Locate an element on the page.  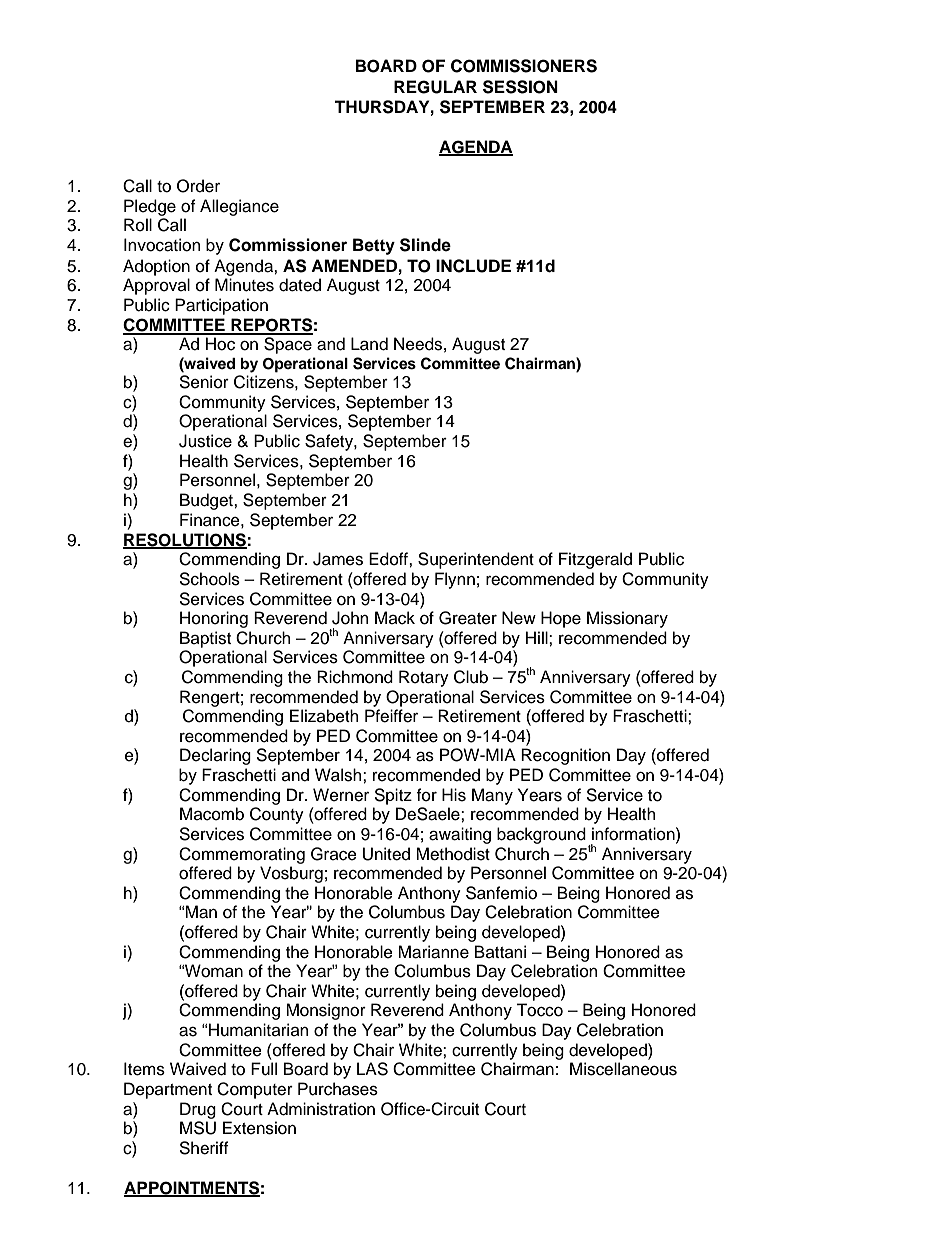
REGULAR is located at coordinates (435, 87).
